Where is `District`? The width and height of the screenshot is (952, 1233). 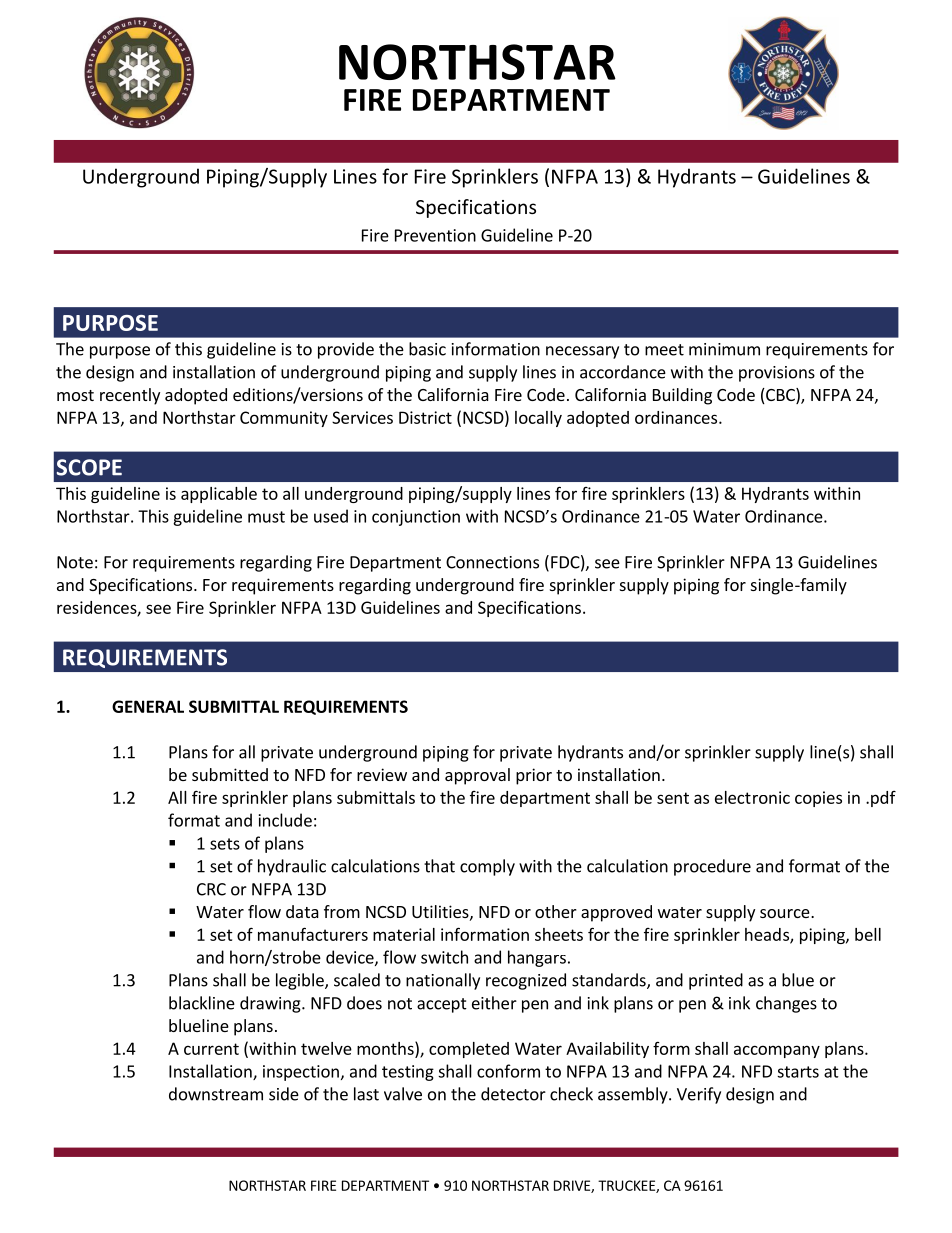 District is located at coordinates (425, 417).
